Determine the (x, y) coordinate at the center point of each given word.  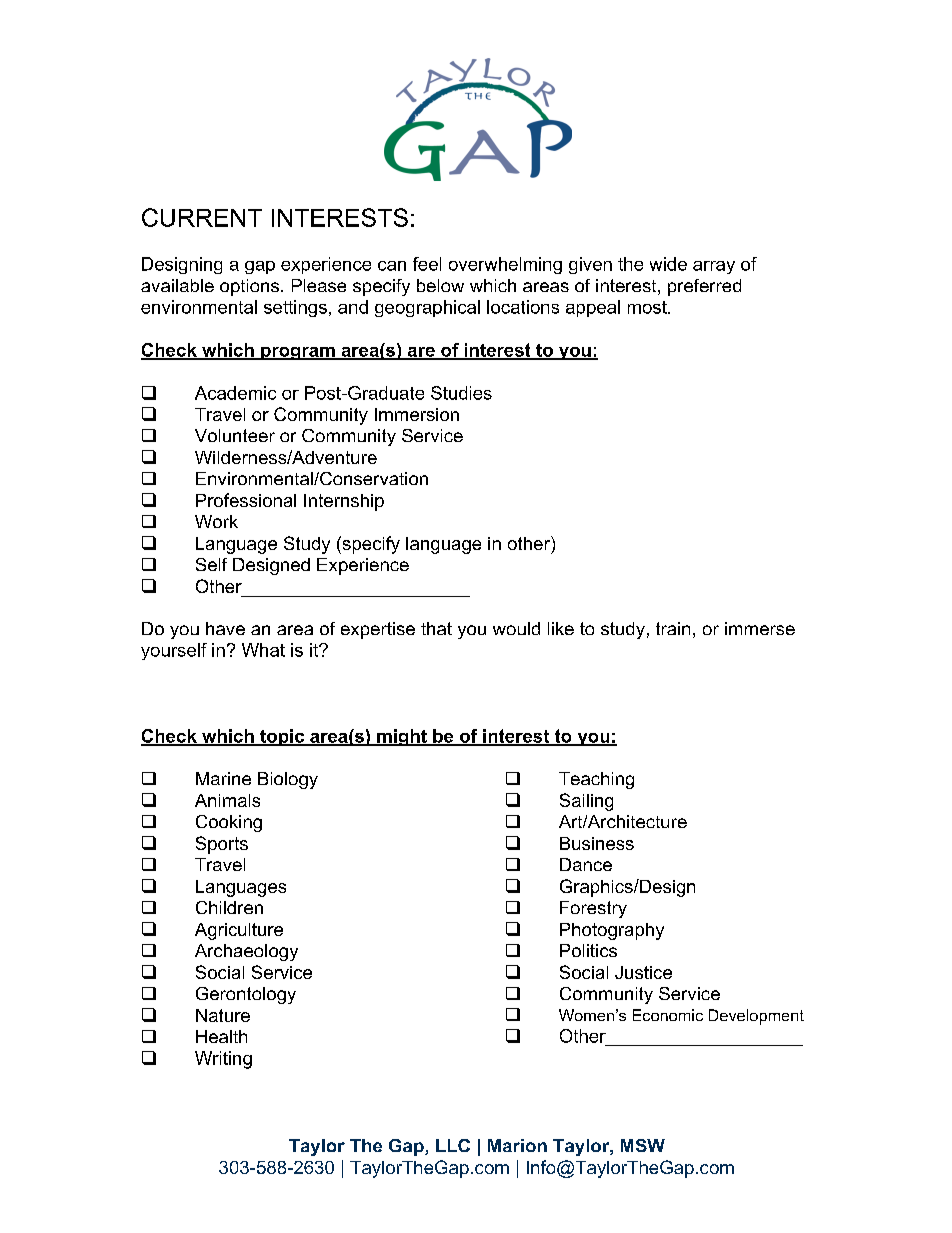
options (251, 287)
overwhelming (505, 265)
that (436, 628)
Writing (223, 1060)
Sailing (586, 802)
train (673, 628)
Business (597, 843)
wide (668, 264)
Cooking (229, 823)
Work (216, 521)
